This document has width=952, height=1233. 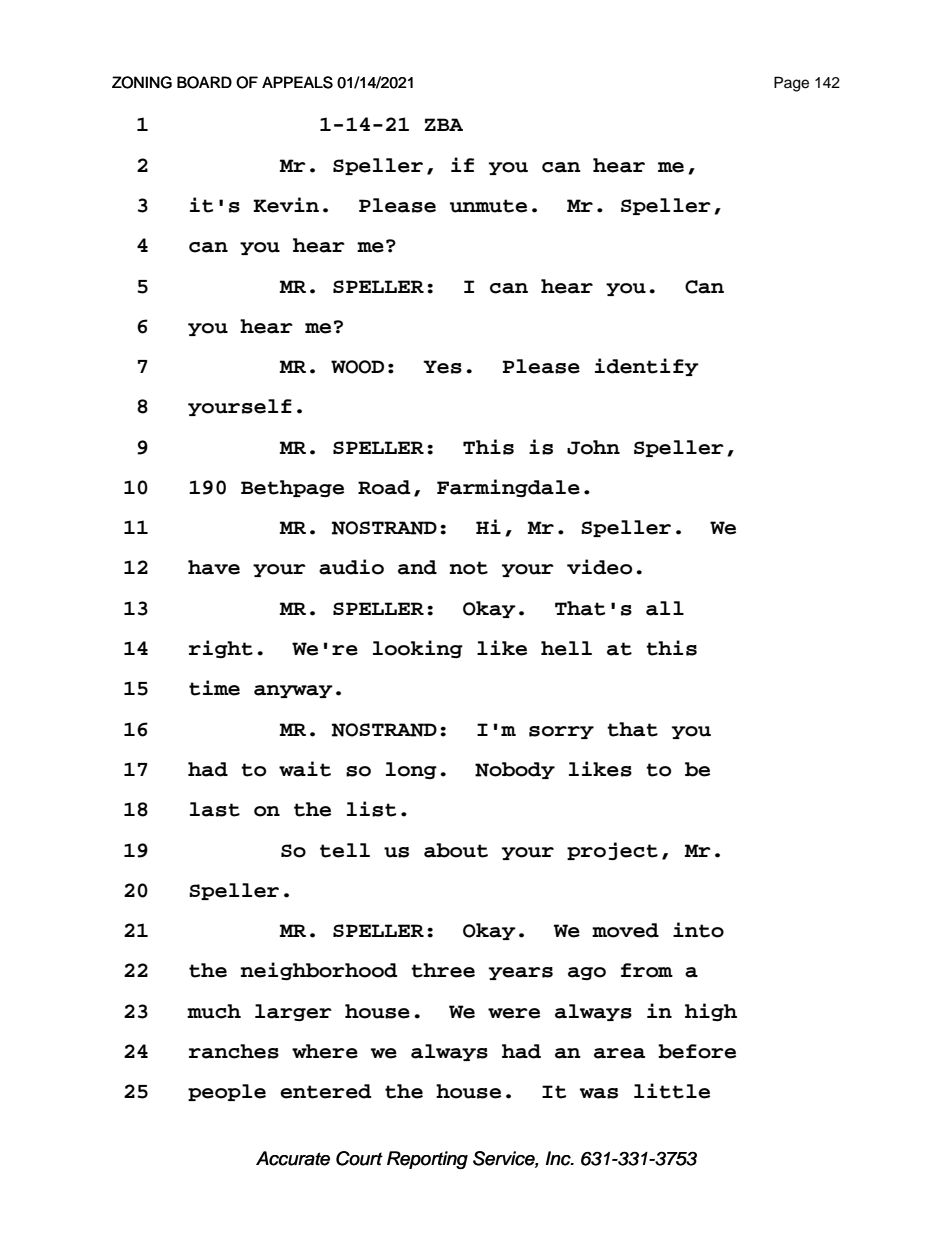 What do you see at coordinates (418, 649) in the document?
I see `looking` at bounding box center [418, 649].
